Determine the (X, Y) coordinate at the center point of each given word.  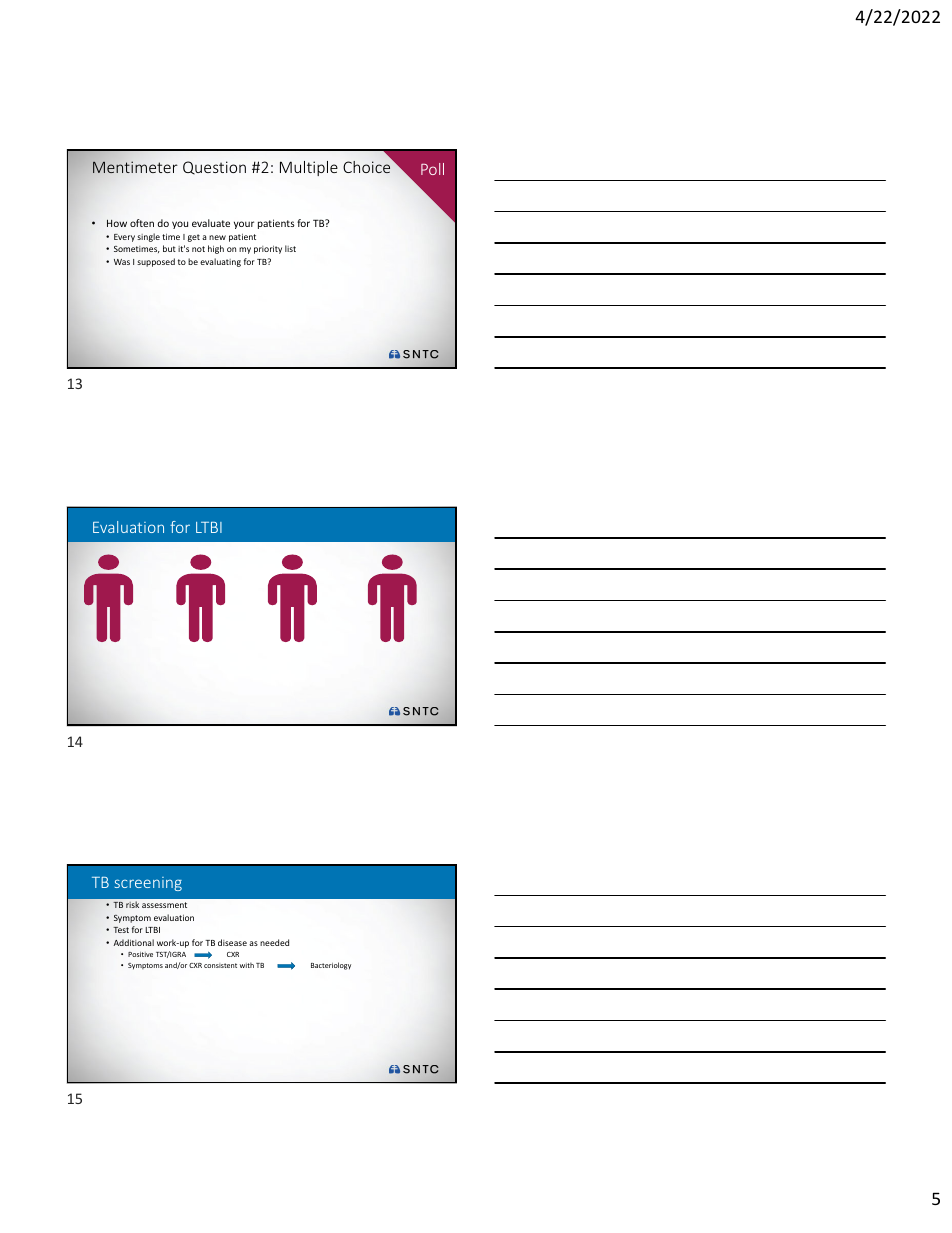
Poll (432, 169)
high (216, 249)
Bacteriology (331, 966)
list (290, 248)
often (142, 223)
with (247, 965)
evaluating (220, 262)
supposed (156, 262)
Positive (140, 954)
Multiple (309, 168)
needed (274, 942)
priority (268, 250)
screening (148, 884)
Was (122, 262)
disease (232, 942)
